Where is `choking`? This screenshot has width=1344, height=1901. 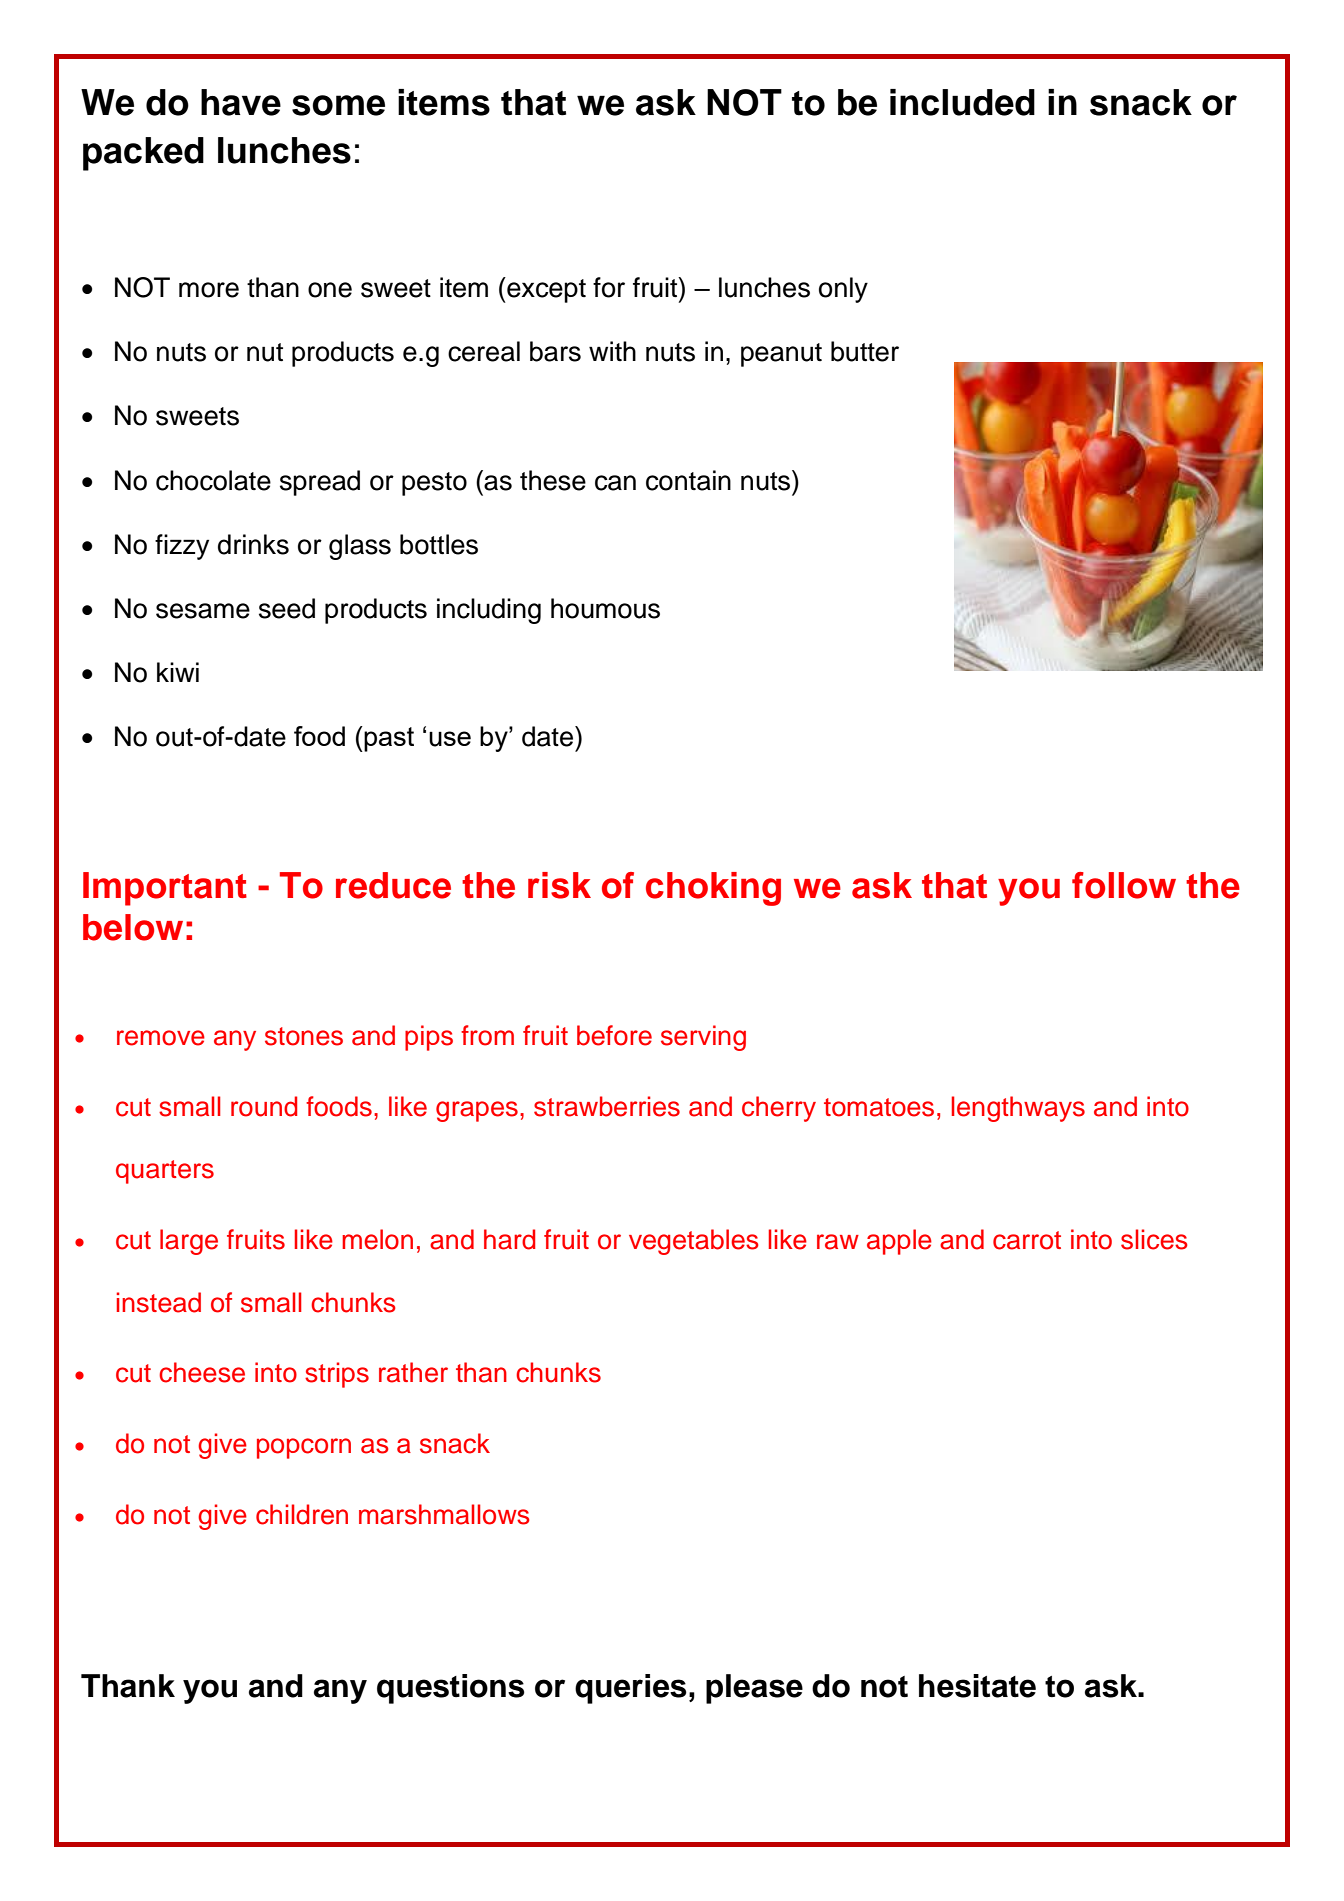
choking is located at coordinates (713, 889).
